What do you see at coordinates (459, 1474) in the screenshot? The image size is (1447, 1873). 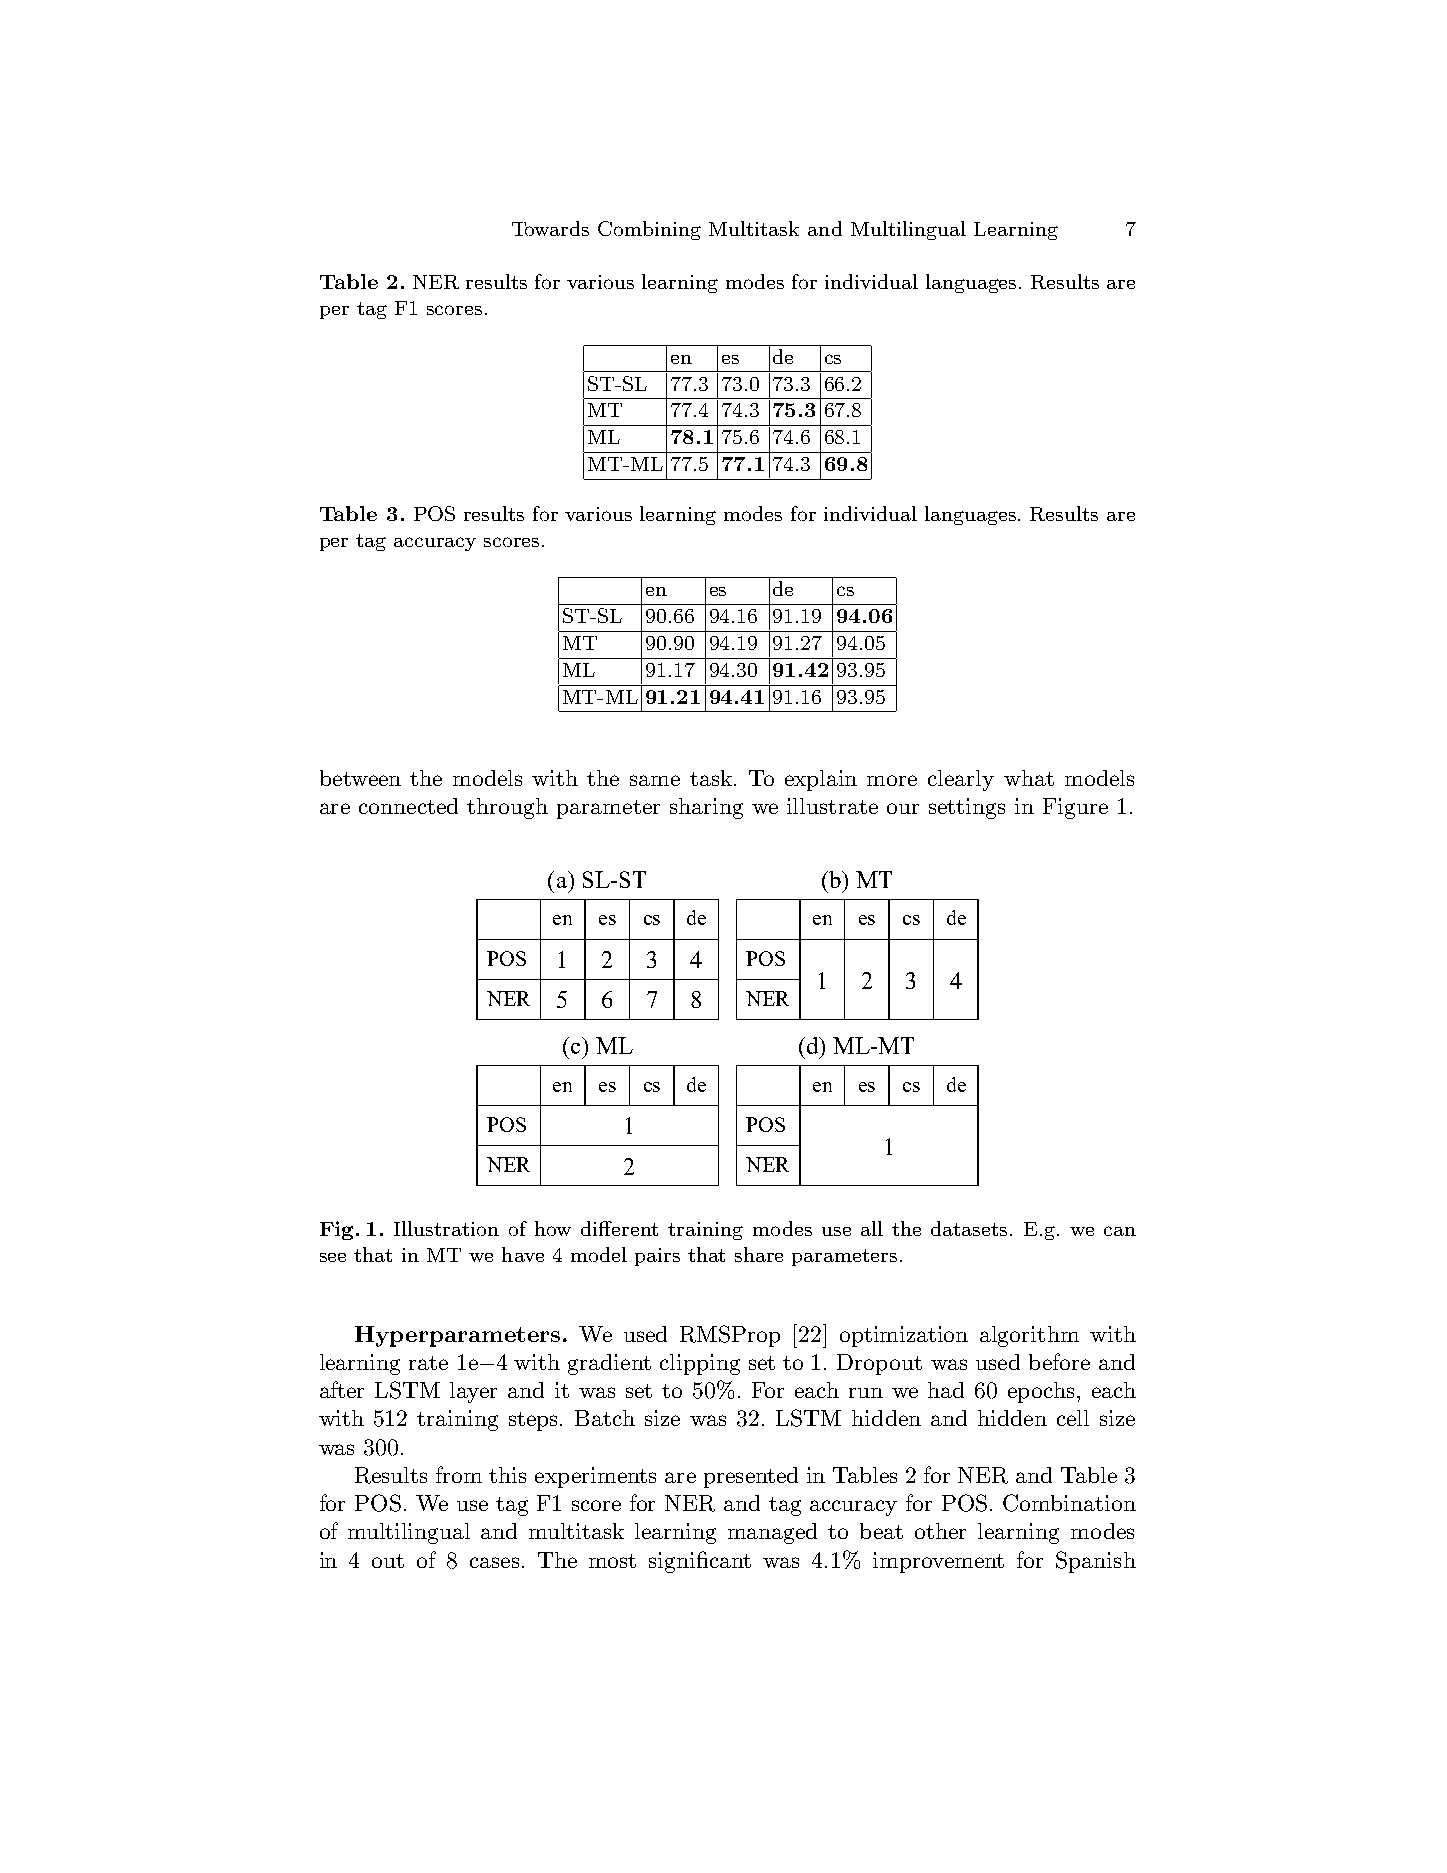 I see `from` at bounding box center [459, 1474].
